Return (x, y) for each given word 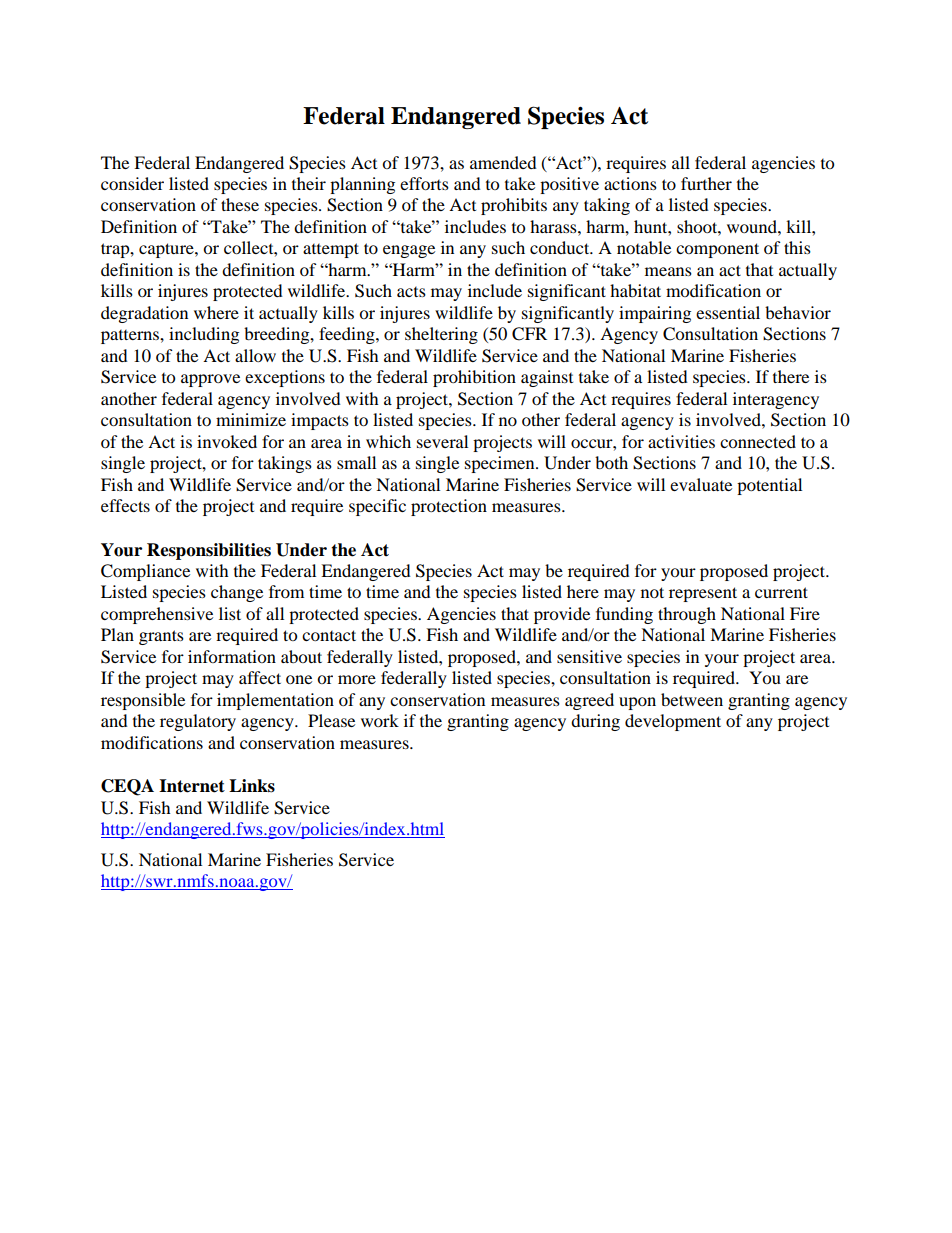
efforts (424, 183)
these (240, 204)
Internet (192, 786)
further (706, 183)
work (380, 720)
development (673, 722)
